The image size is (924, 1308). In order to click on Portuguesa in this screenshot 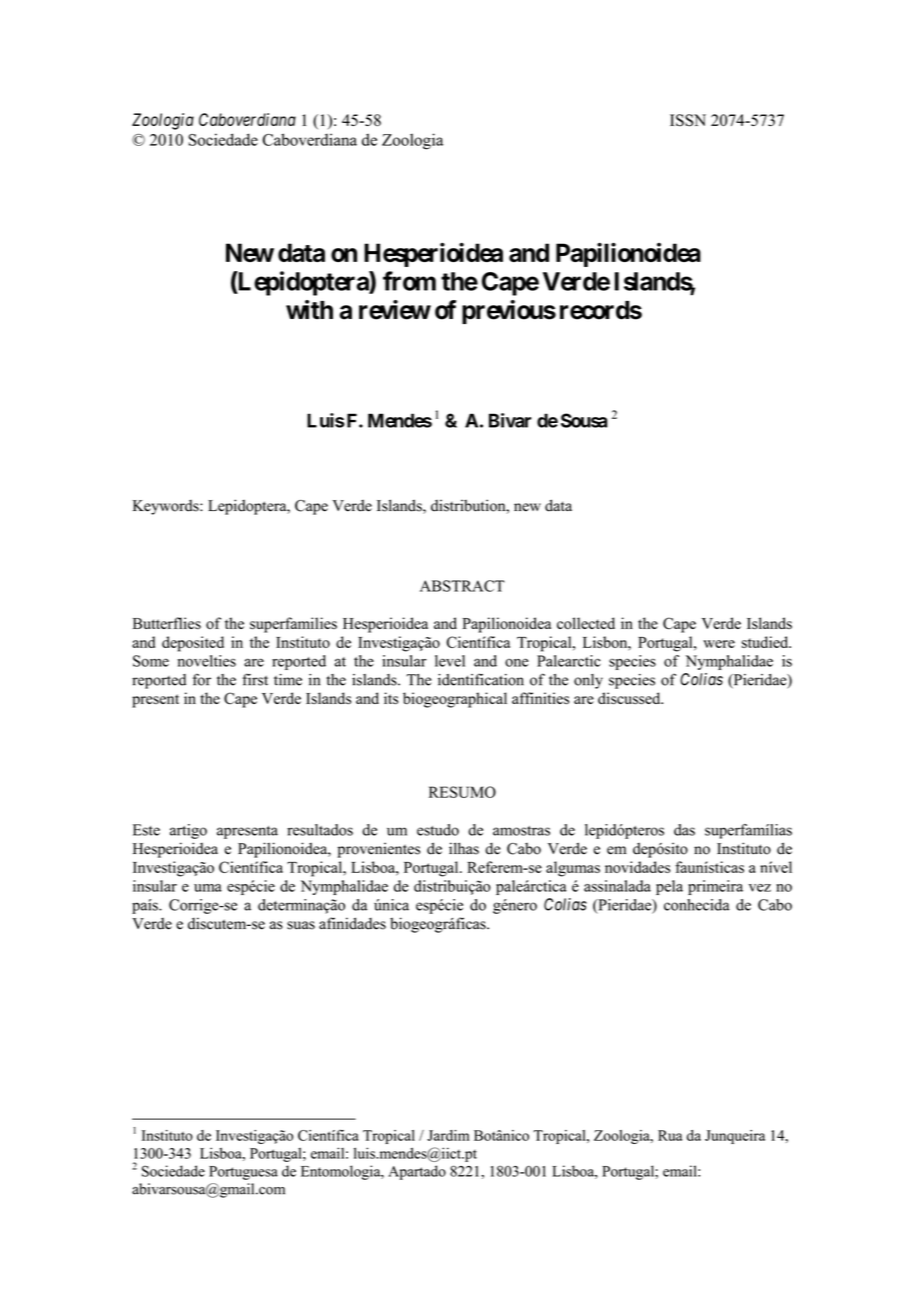, I will do `click(243, 1173)`.
